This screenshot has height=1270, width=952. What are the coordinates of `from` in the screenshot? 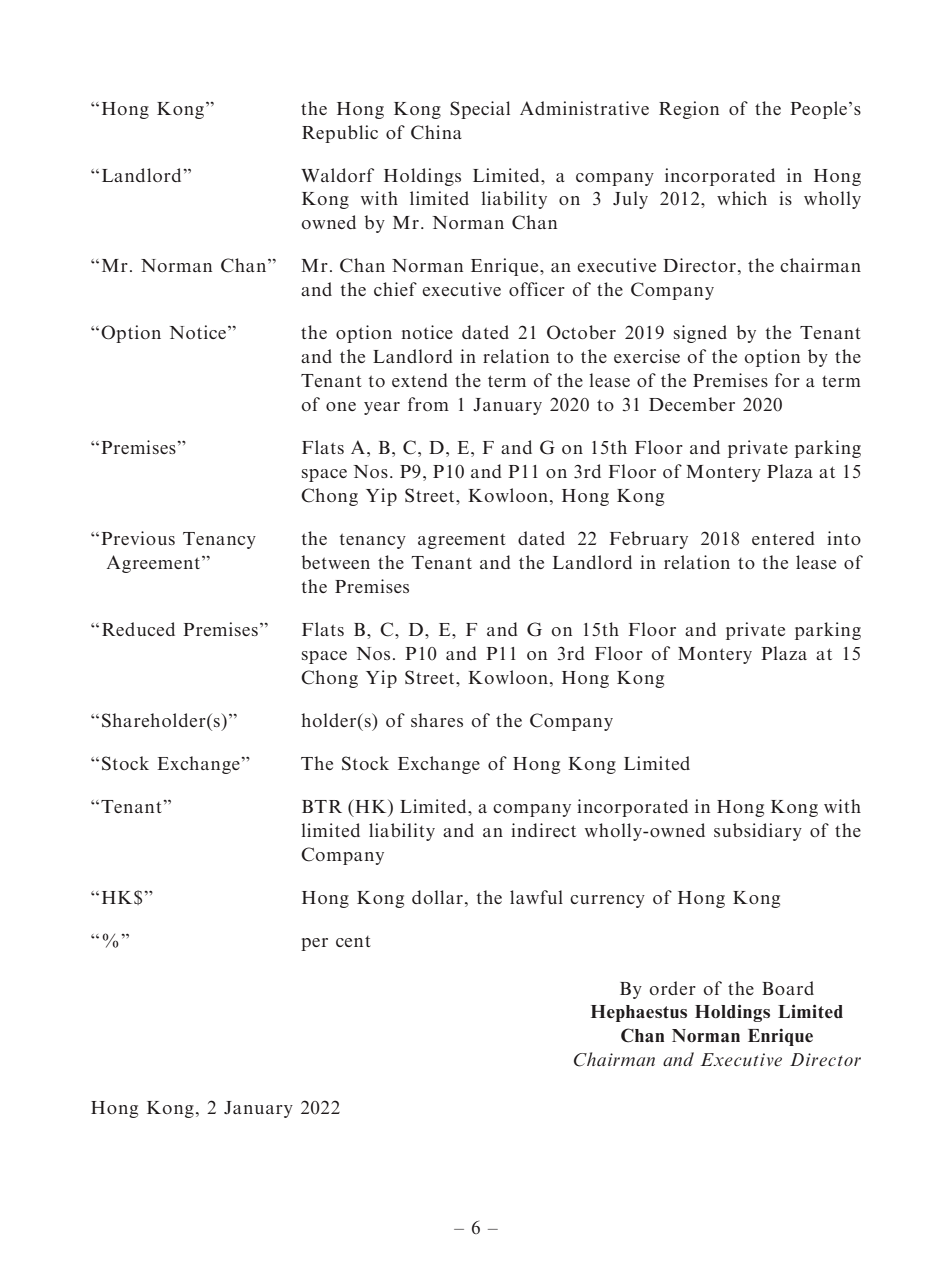 It's located at (428, 404).
